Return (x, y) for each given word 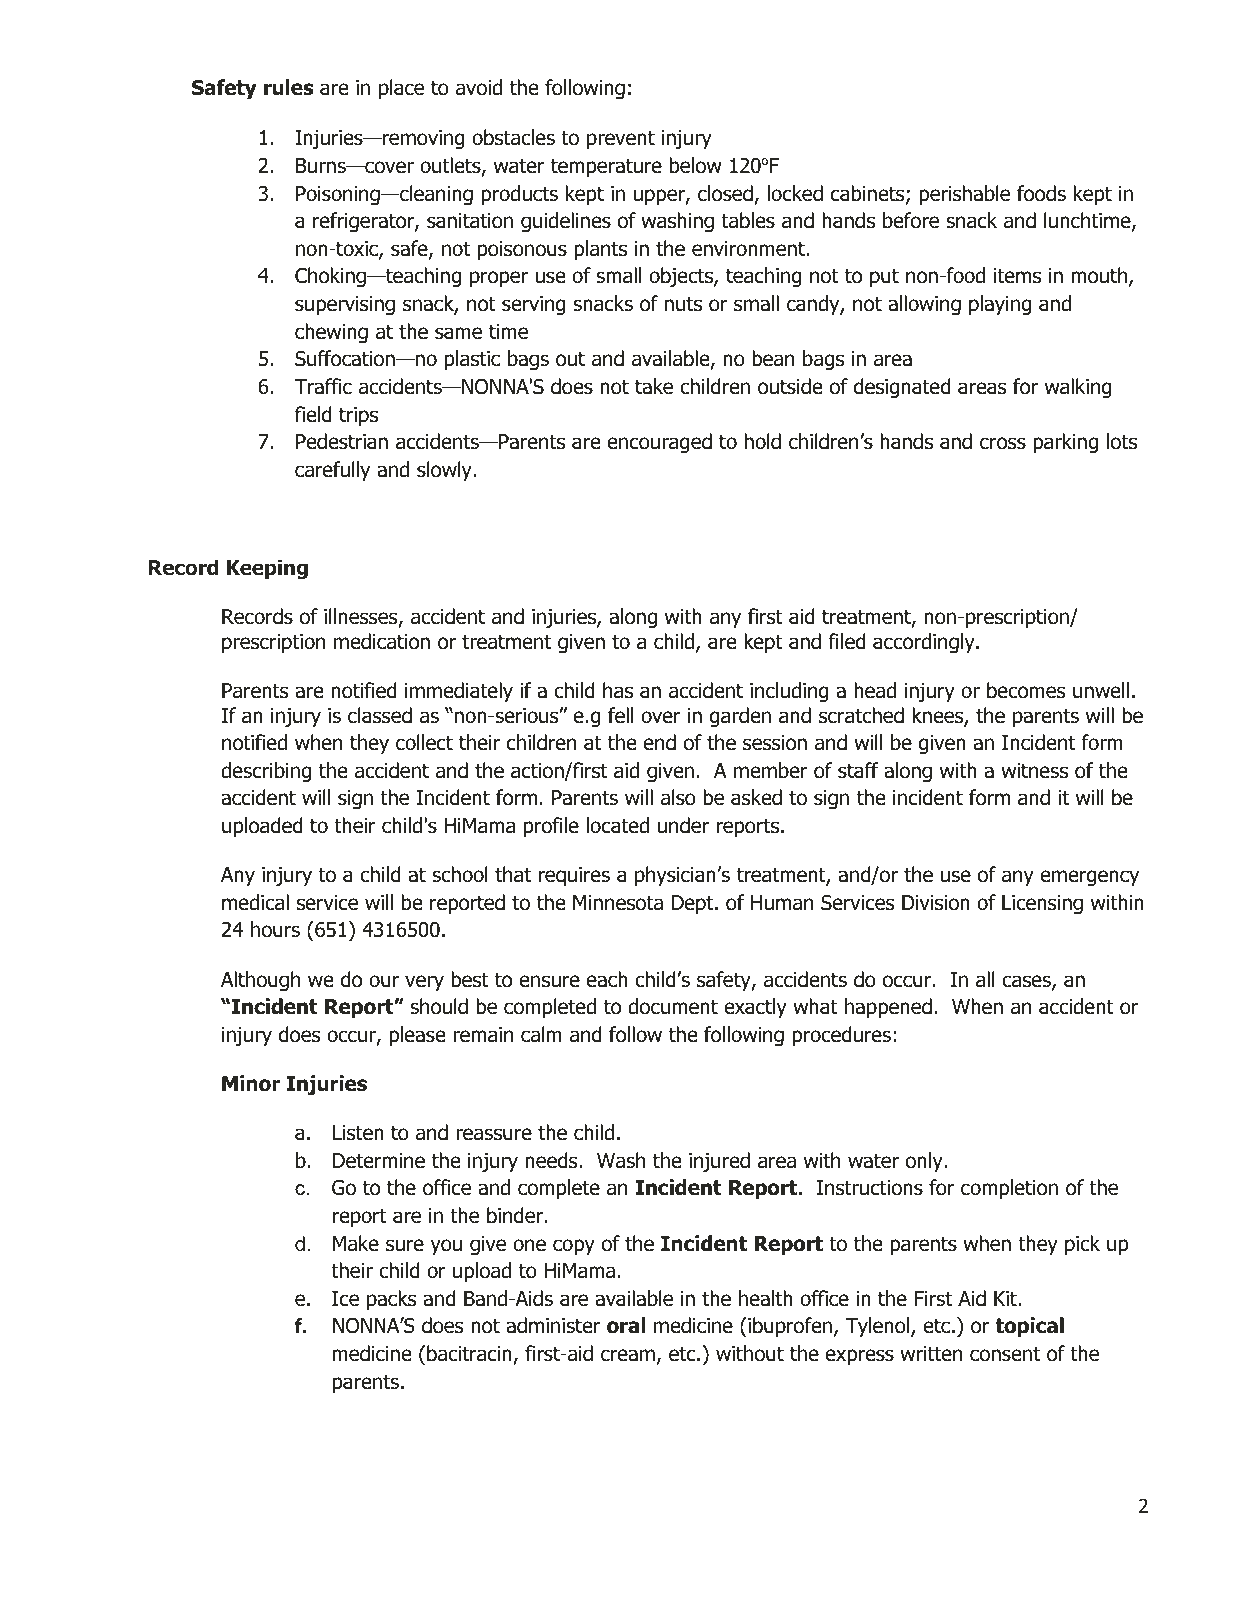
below (696, 165)
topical (1029, 1327)
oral (626, 1325)
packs (392, 1300)
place (401, 89)
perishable (964, 195)
